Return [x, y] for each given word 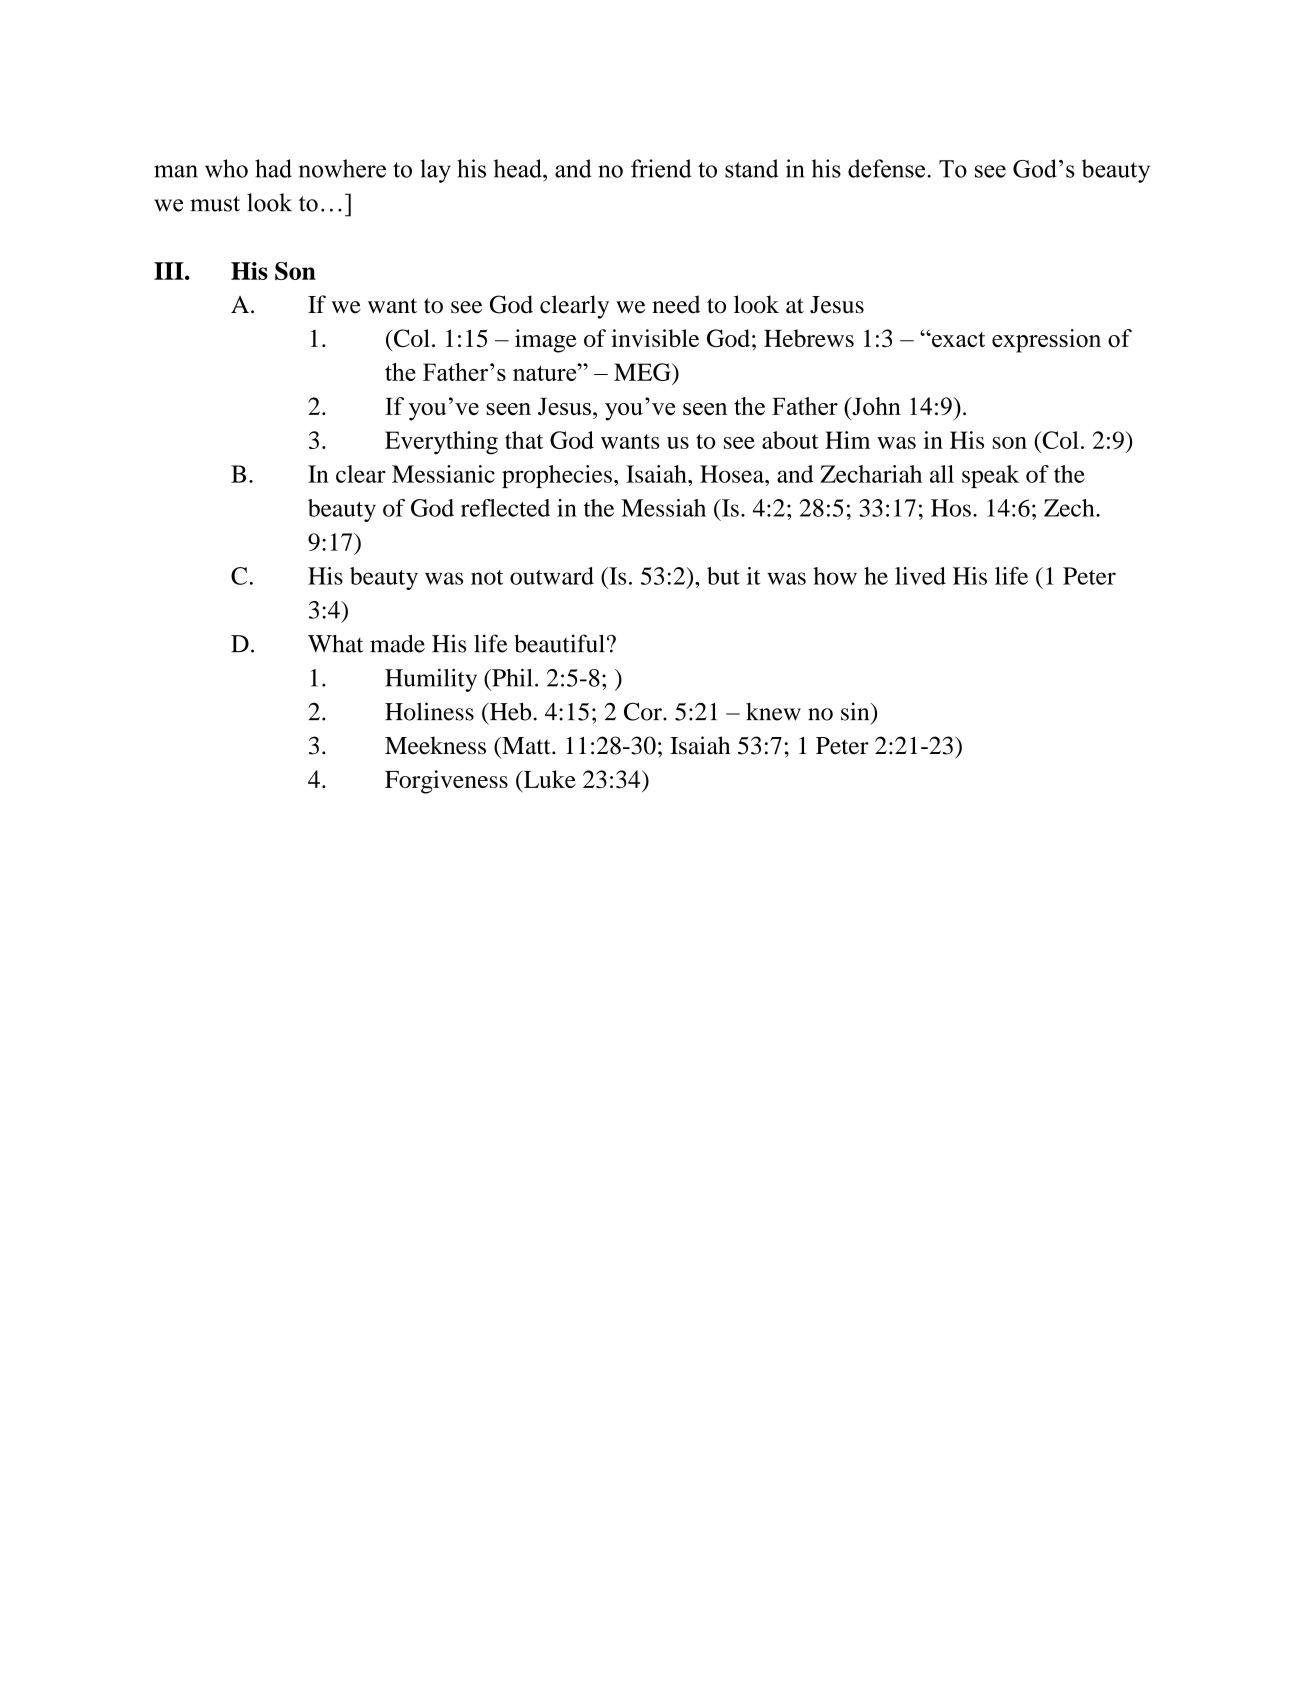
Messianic [443, 474]
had [273, 168]
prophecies [557, 476]
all [942, 474]
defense [888, 168]
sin [856, 711]
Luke [549, 779]
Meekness [435, 745]
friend [661, 168]
